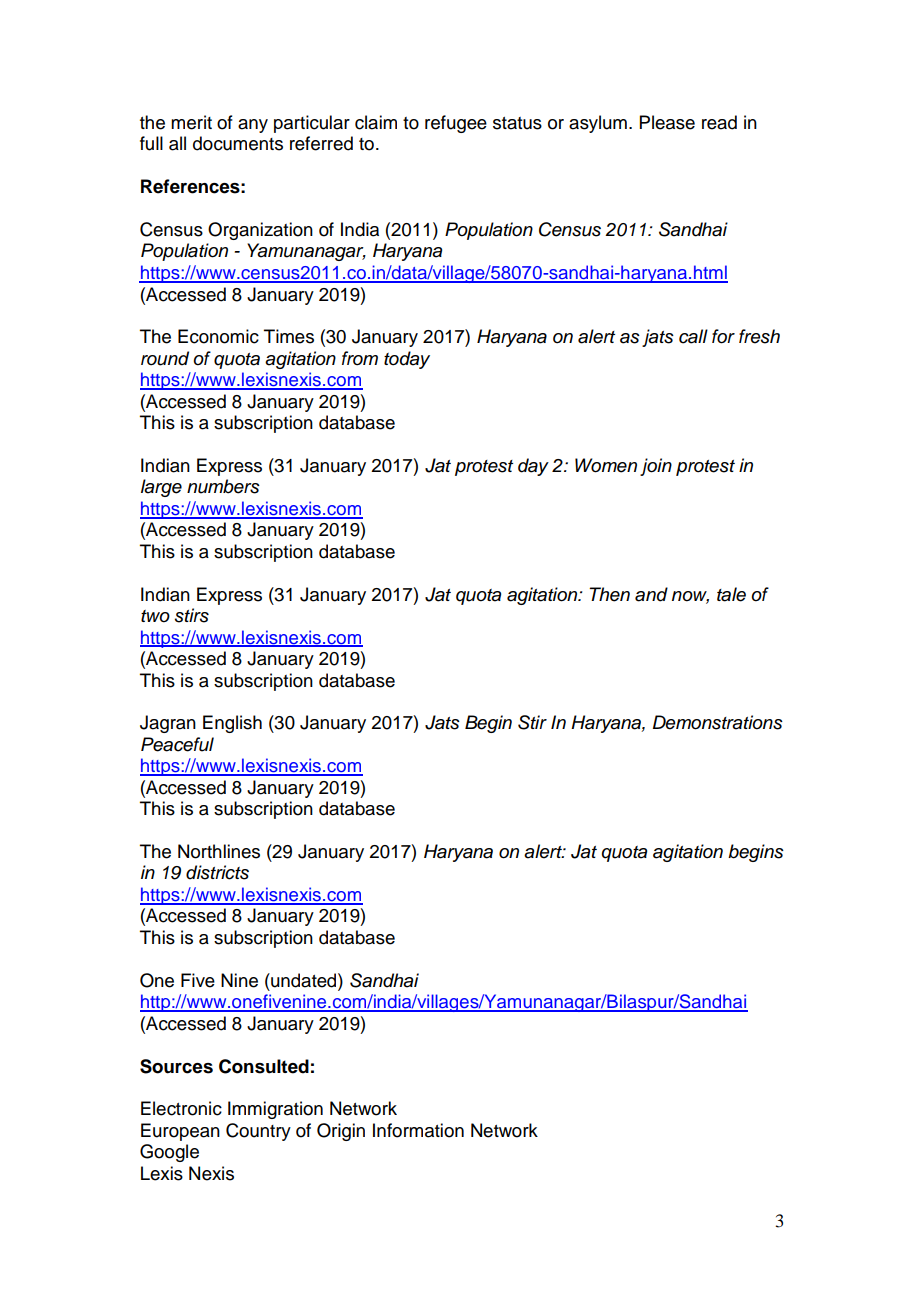 The width and height of the document is (924, 1308). I want to click on refugee, so click(456, 124).
